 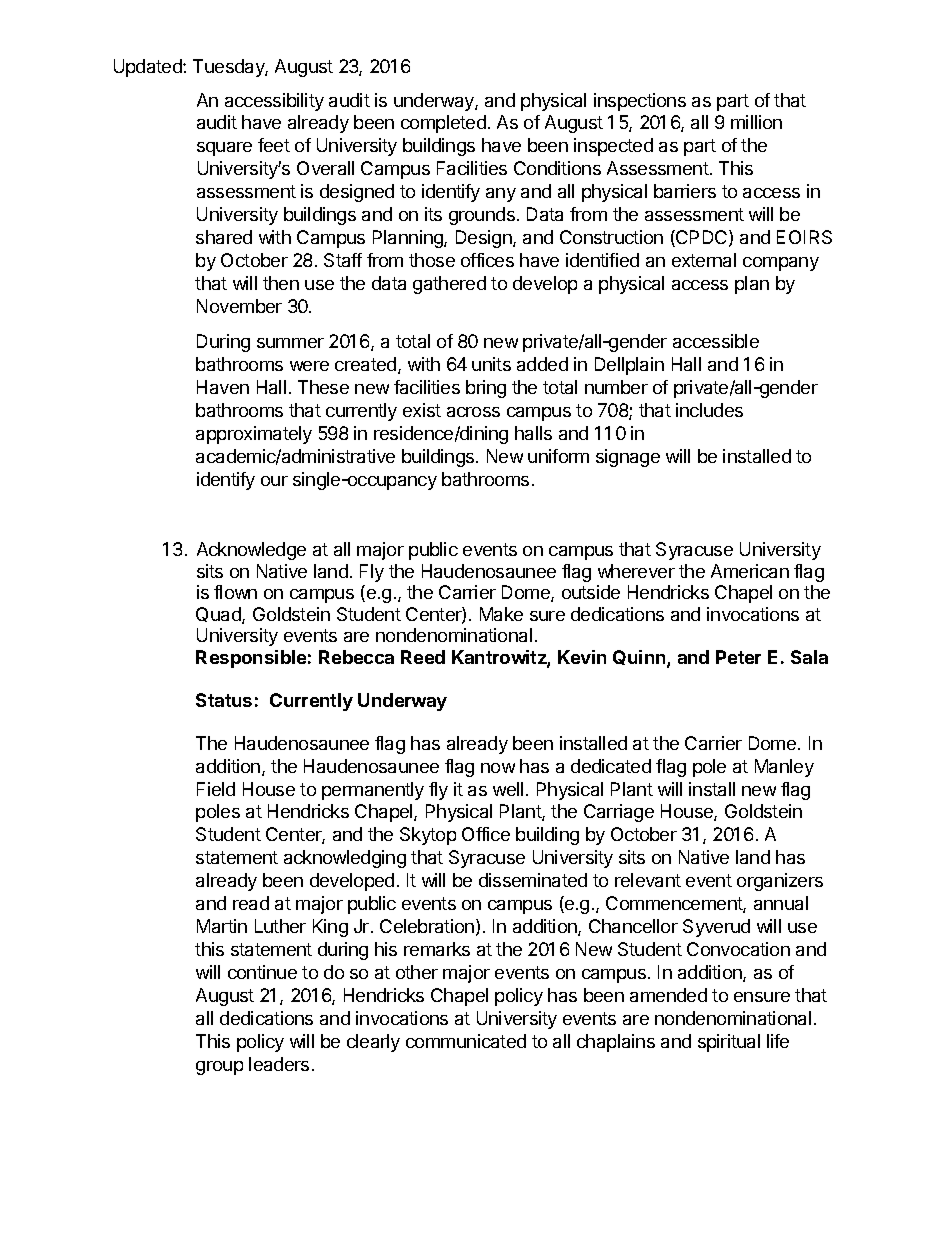 I want to click on Field, so click(x=216, y=789).
